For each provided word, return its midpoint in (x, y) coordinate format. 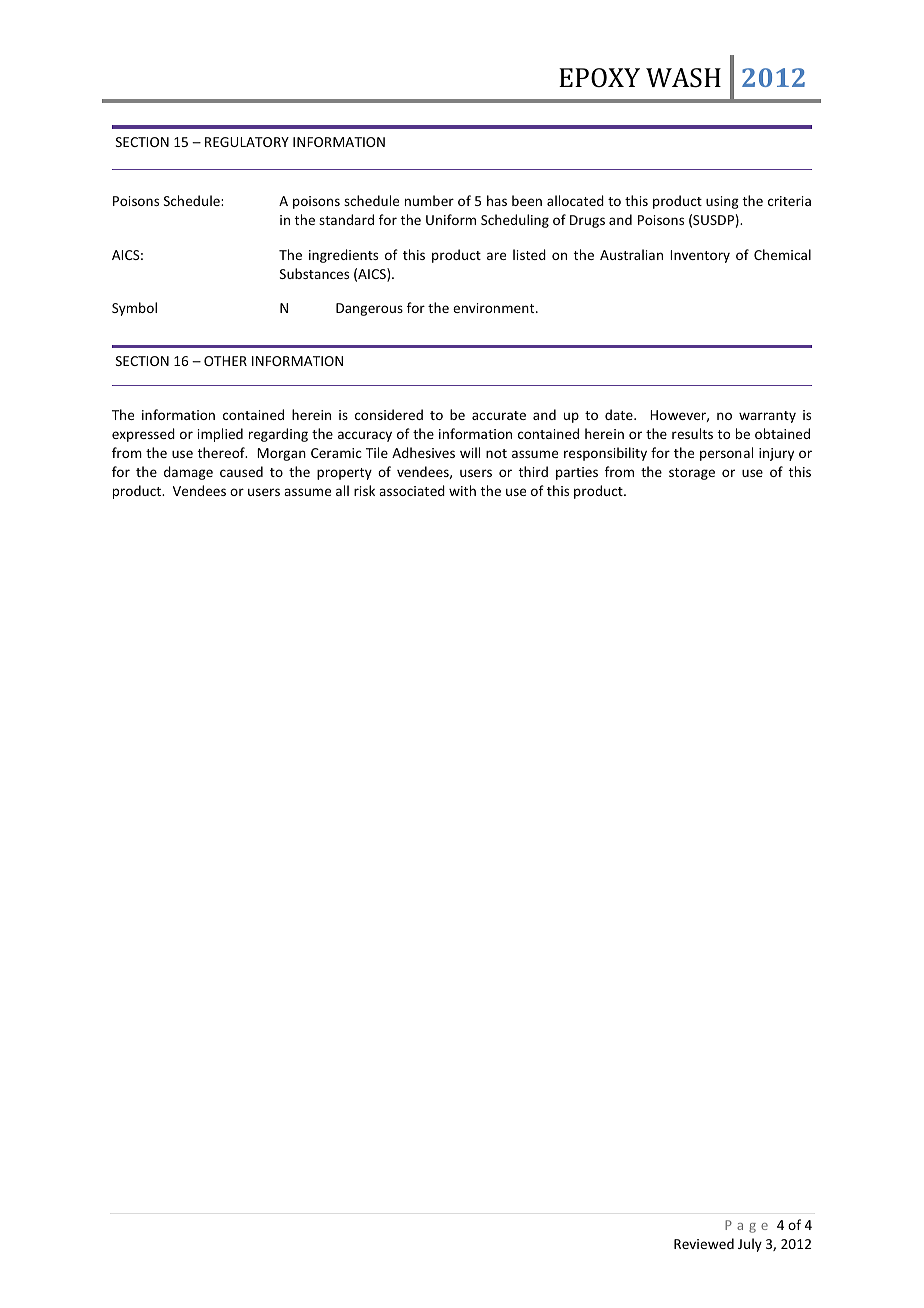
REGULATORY (247, 142)
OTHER (225, 361)
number (429, 200)
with (462, 490)
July (750, 1245)
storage (692, 474)
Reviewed (704, 1243)
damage (188, 473)
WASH (683, 78)
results (692, 433)
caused (241, 471)
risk (364, 490)
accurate (499, 415)
